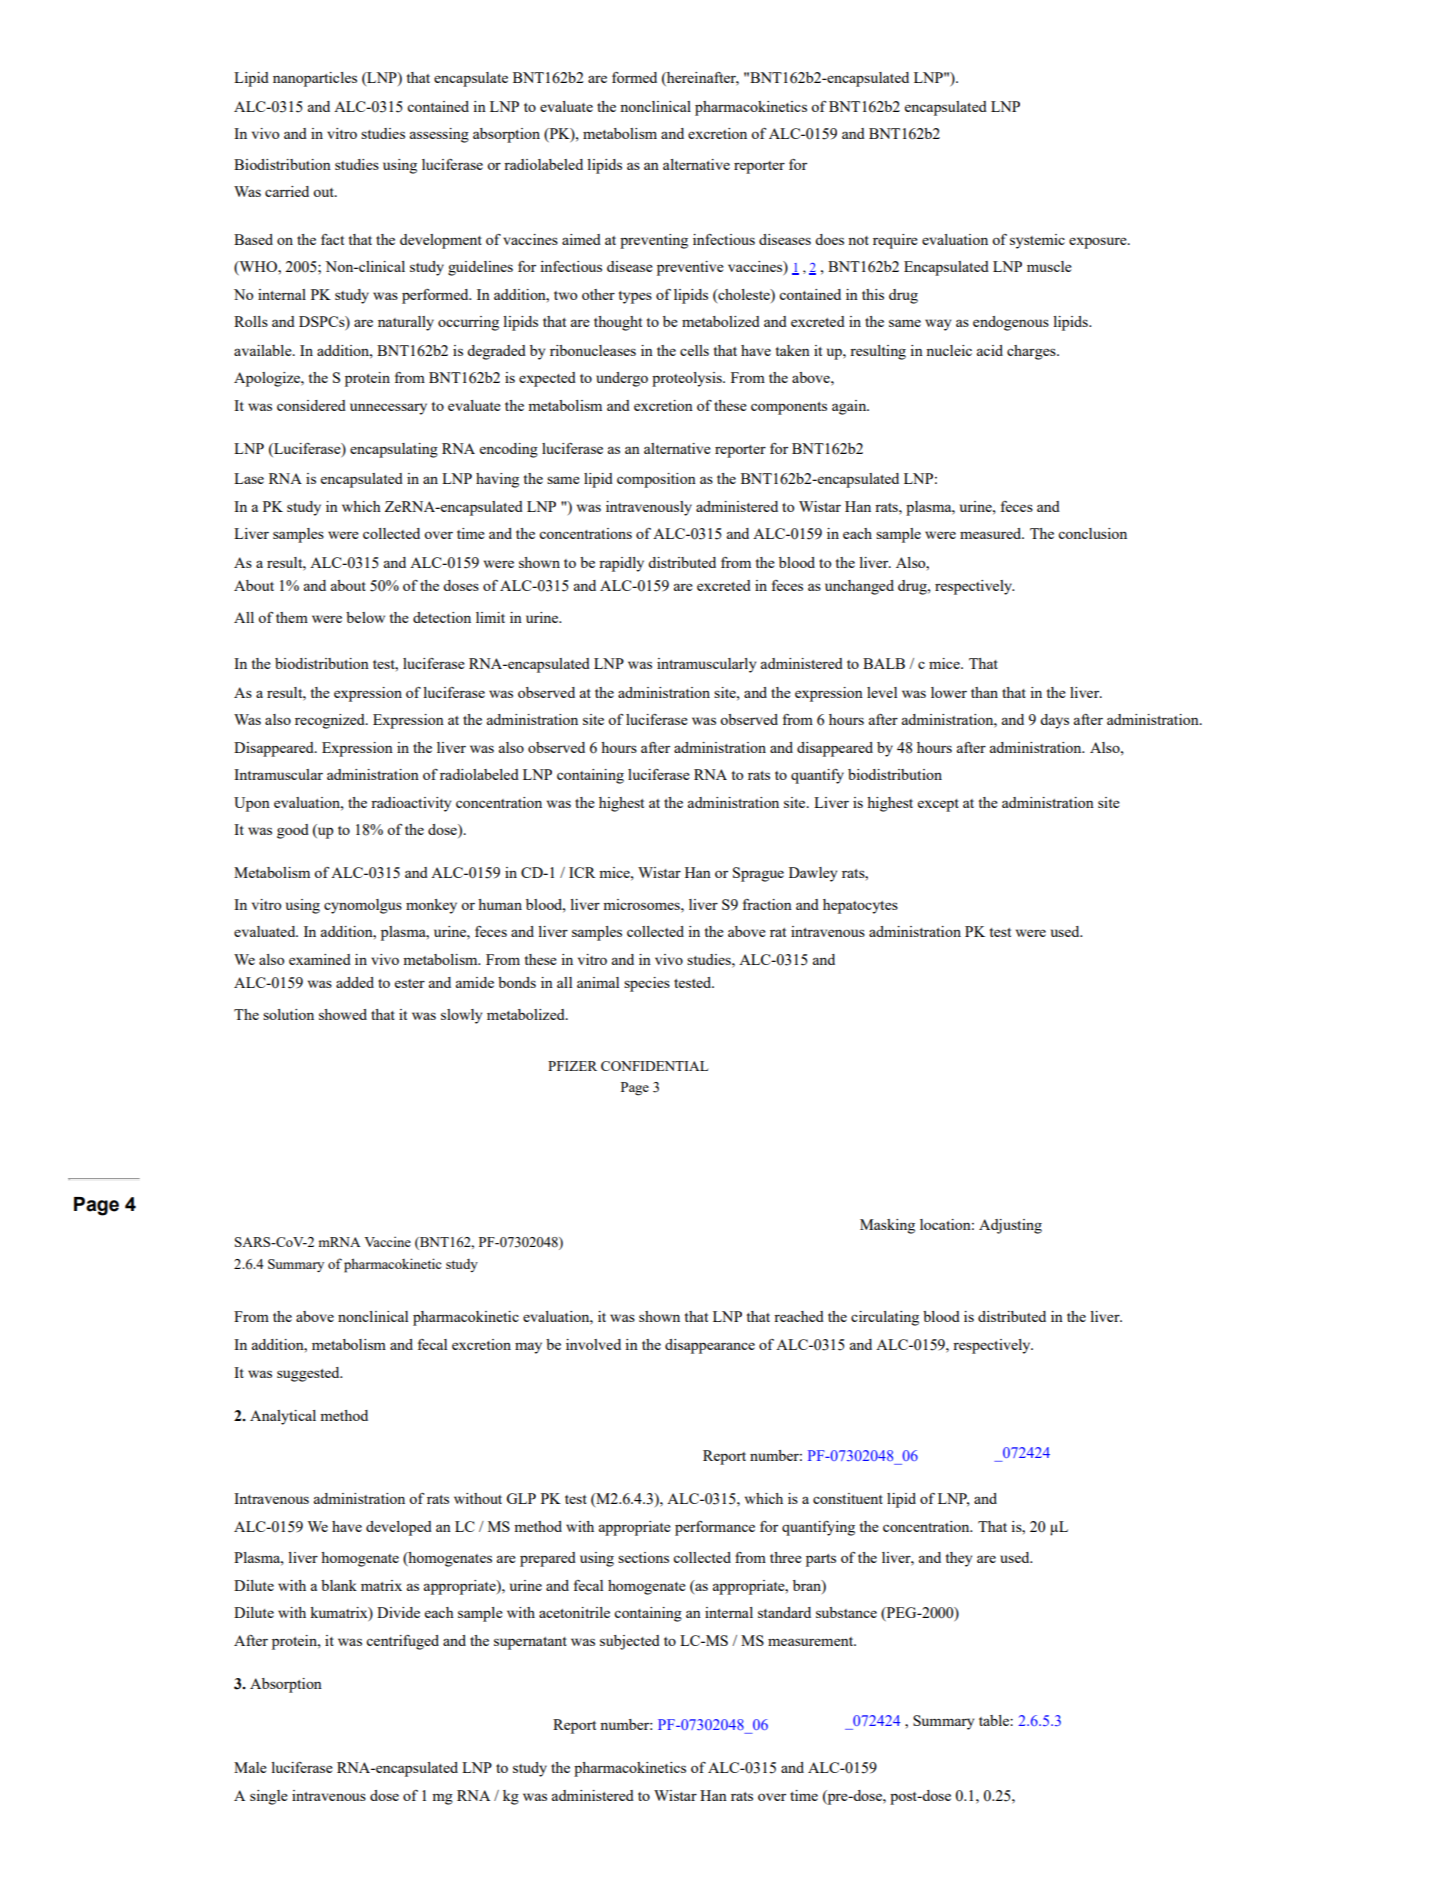 This page has height=1877, width=1451. What do you see at coordinates (1037, 241) in the page?
I see `systemic` at bounding box center [1037, 241].
